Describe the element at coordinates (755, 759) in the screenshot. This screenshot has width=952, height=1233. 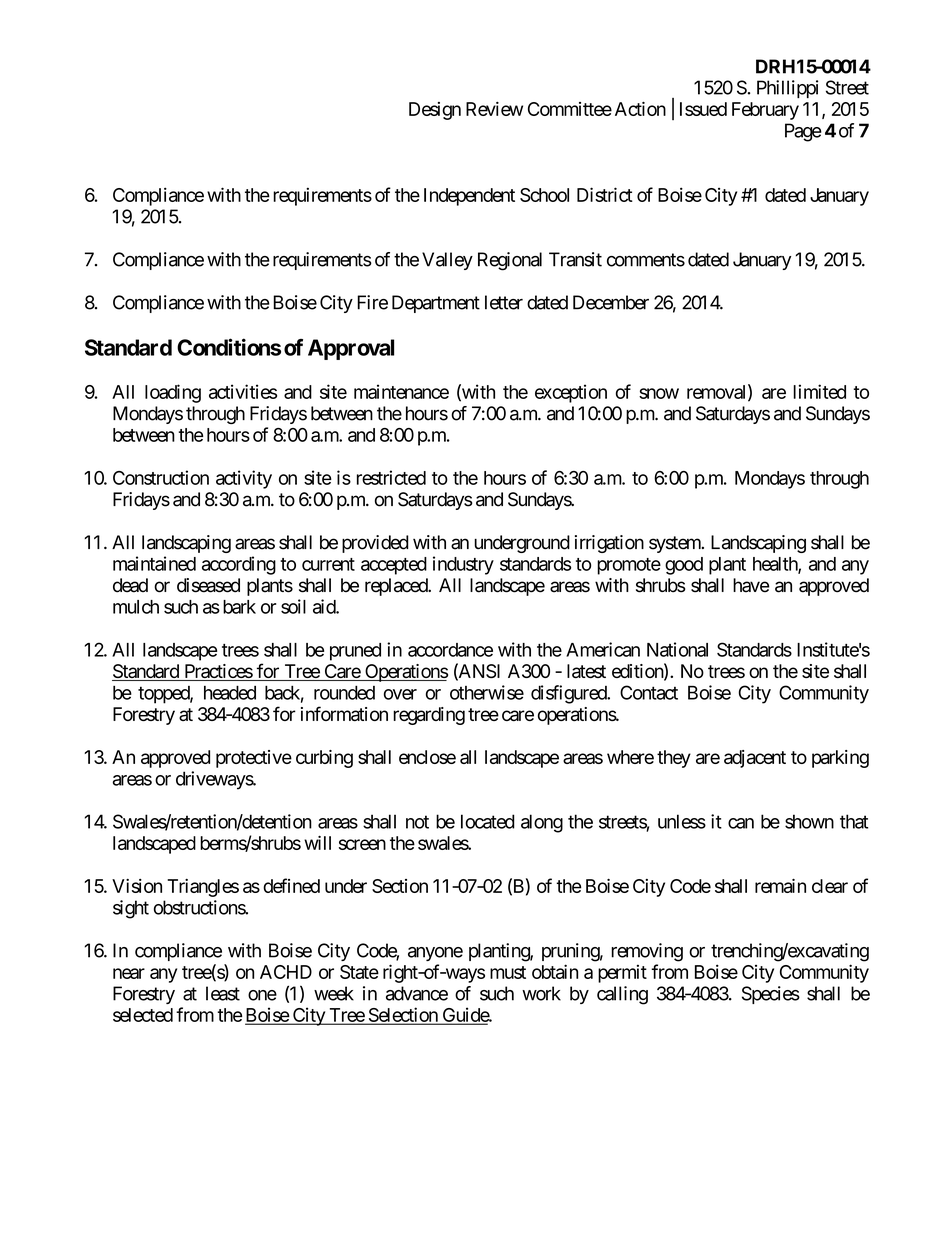
I see `adjacent` at that location.
